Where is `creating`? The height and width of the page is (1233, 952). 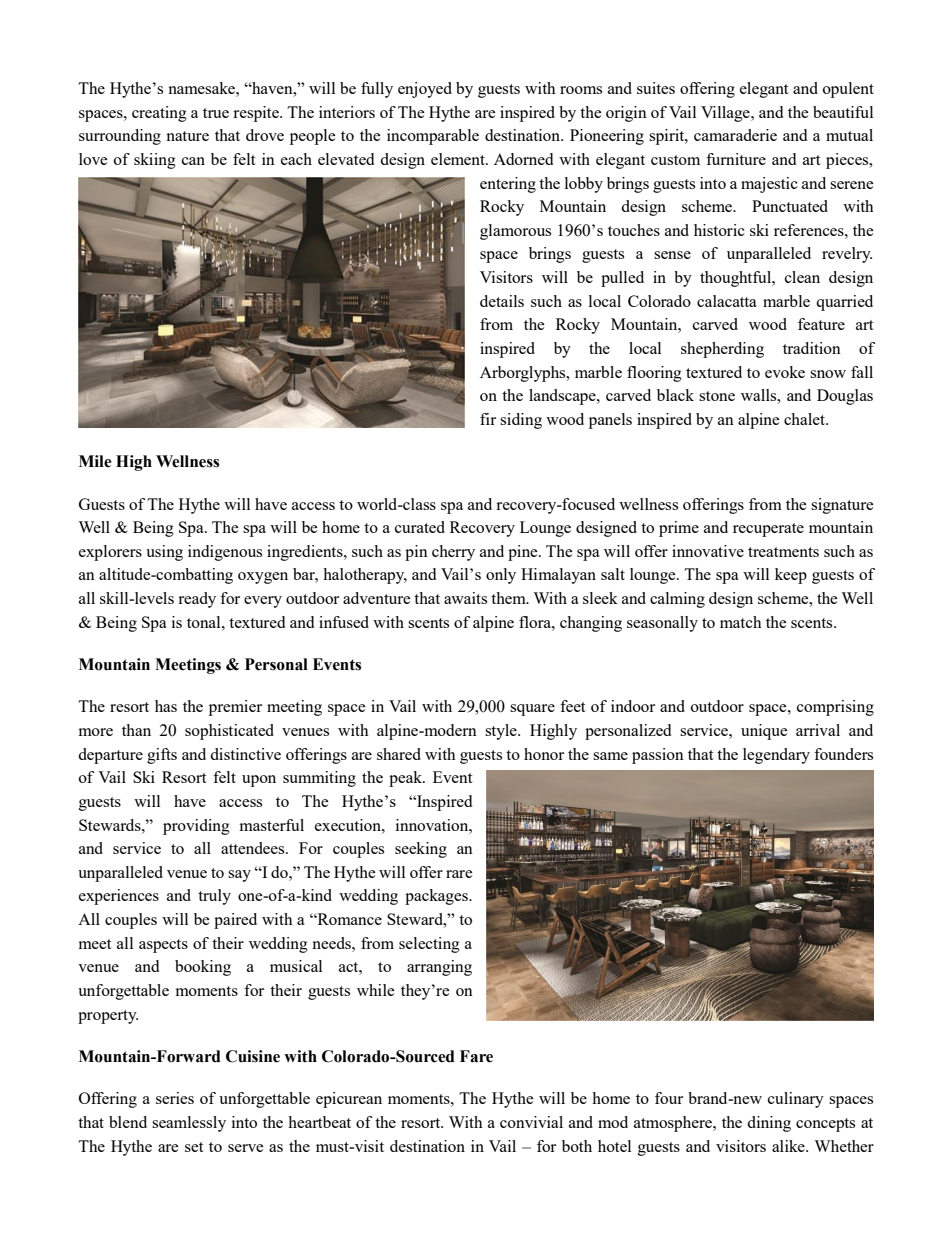
creating is located at coordinates (159, 114).
